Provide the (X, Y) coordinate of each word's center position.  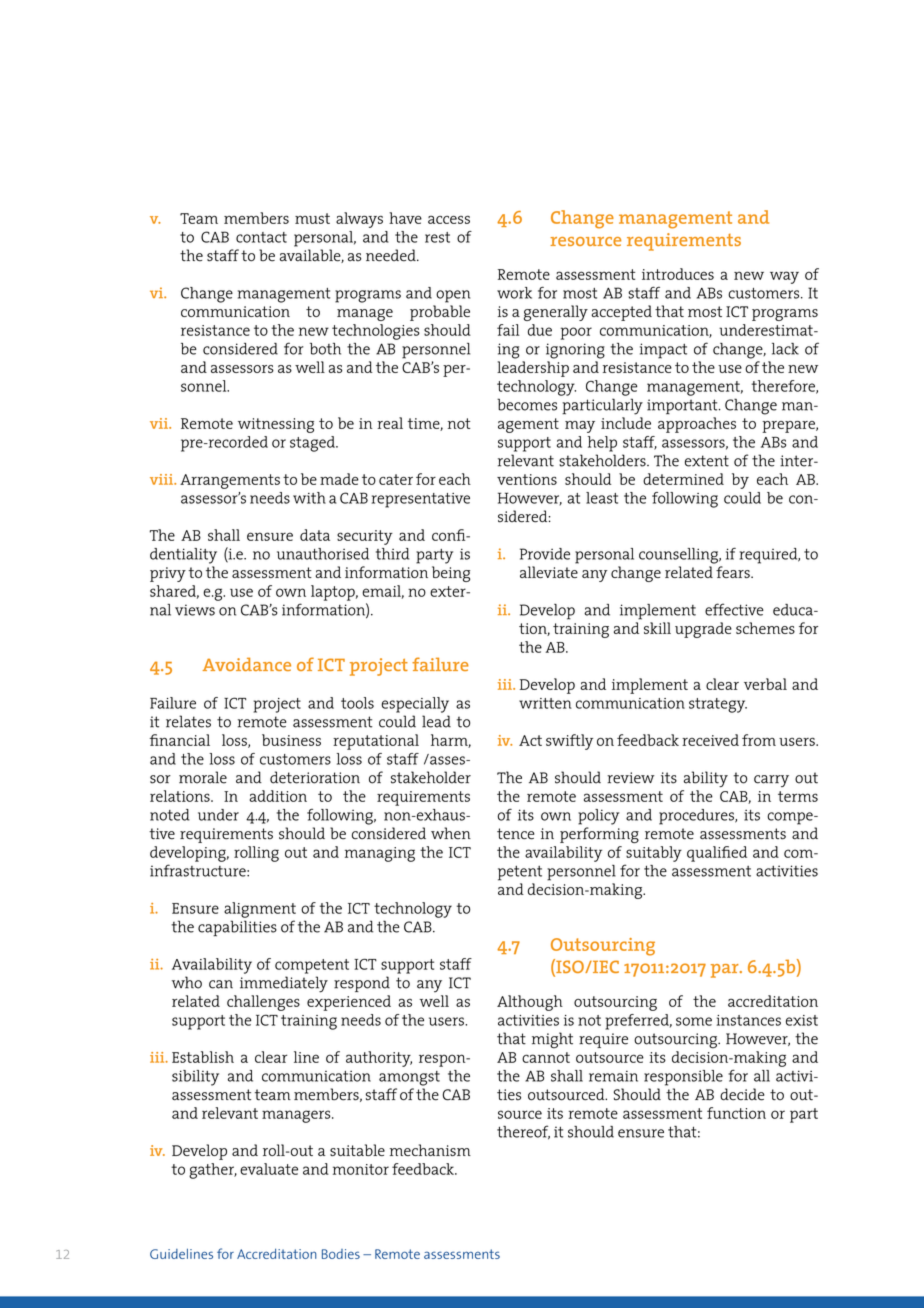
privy (168, 574)
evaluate (269, 1169)
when (451, 833)
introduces (678, 274)
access (449, 219)
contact (261, 237)
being (451, 574)
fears (734, 572)
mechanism (430, 1150)
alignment (260, 910)
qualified (717, 854)
